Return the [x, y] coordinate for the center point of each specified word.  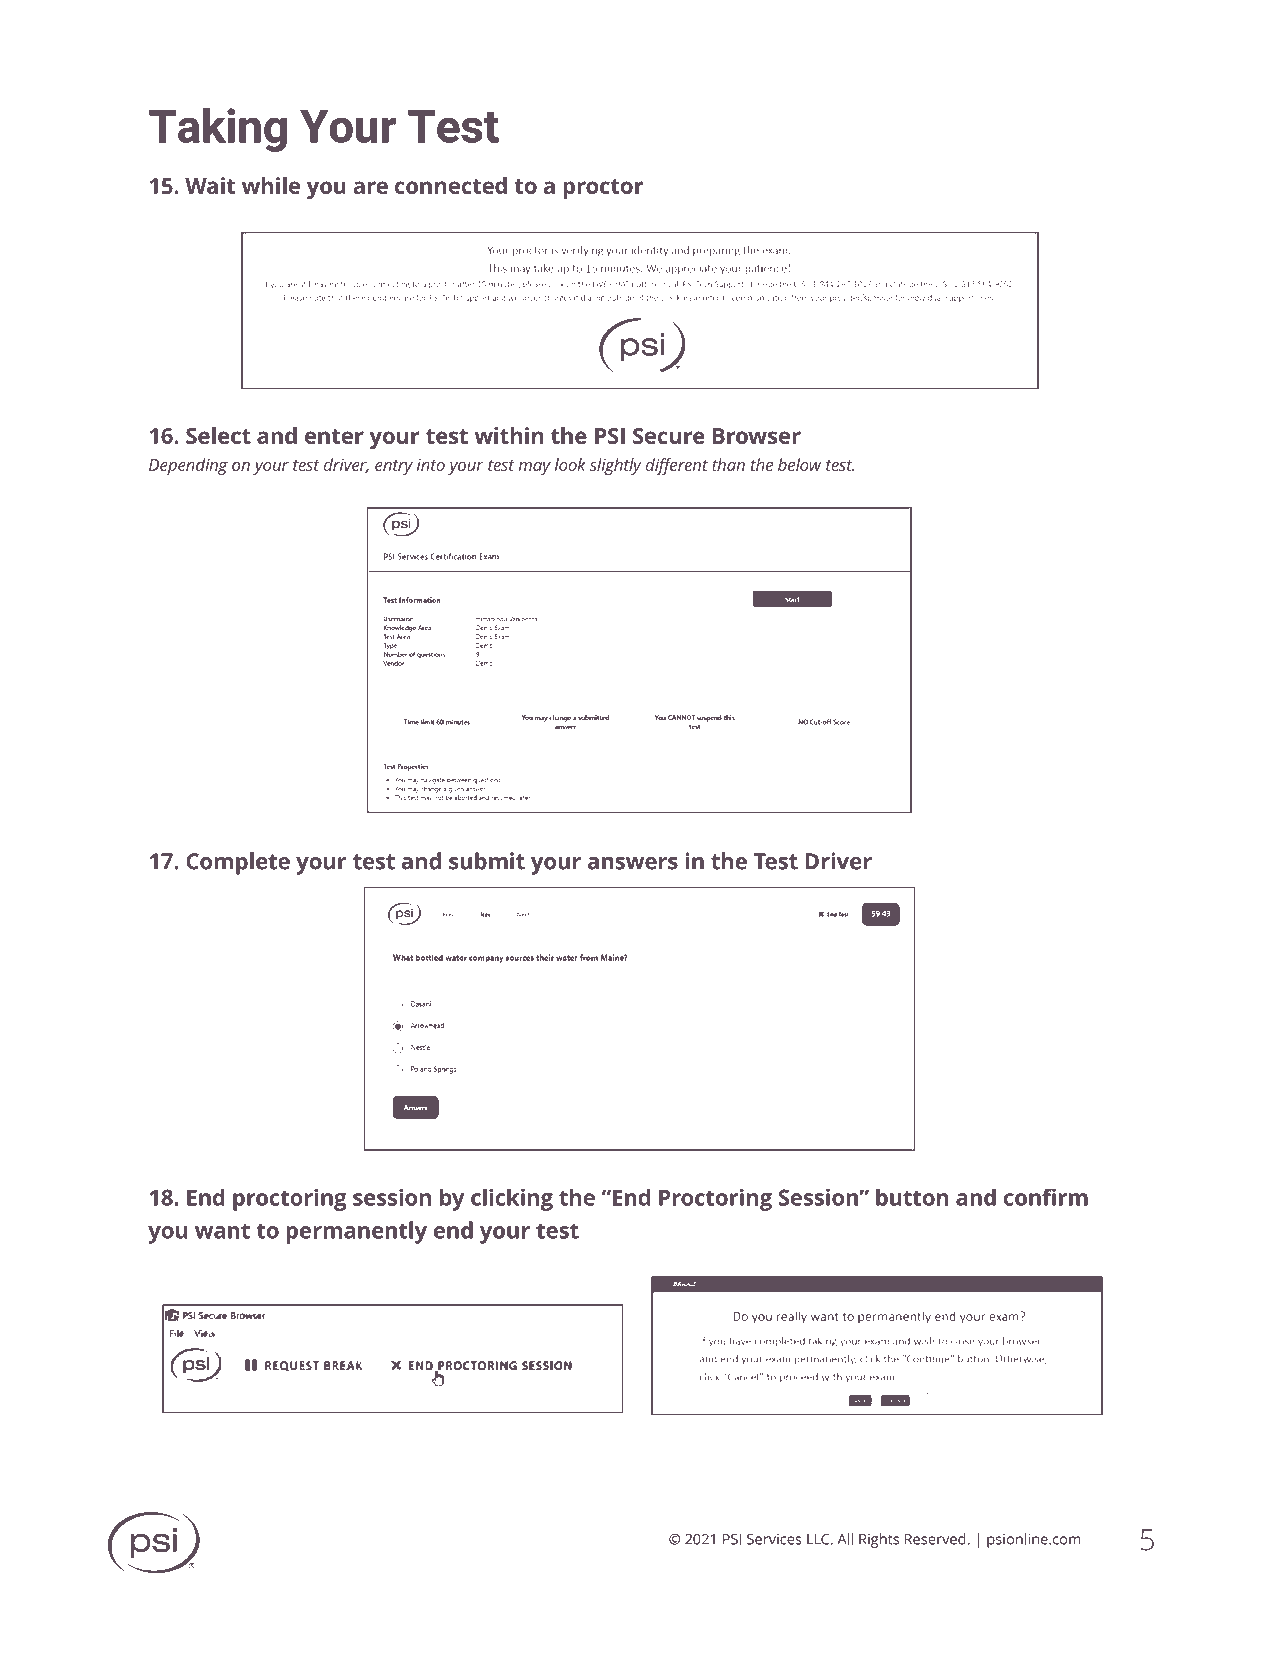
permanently [356, 1232]
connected [451, 185]
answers [633, 863]
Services [774, 1539]
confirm [1046, 1197]
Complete [238, 863]
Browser [756, 436]
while [271, 185]
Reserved [935, 1539]
